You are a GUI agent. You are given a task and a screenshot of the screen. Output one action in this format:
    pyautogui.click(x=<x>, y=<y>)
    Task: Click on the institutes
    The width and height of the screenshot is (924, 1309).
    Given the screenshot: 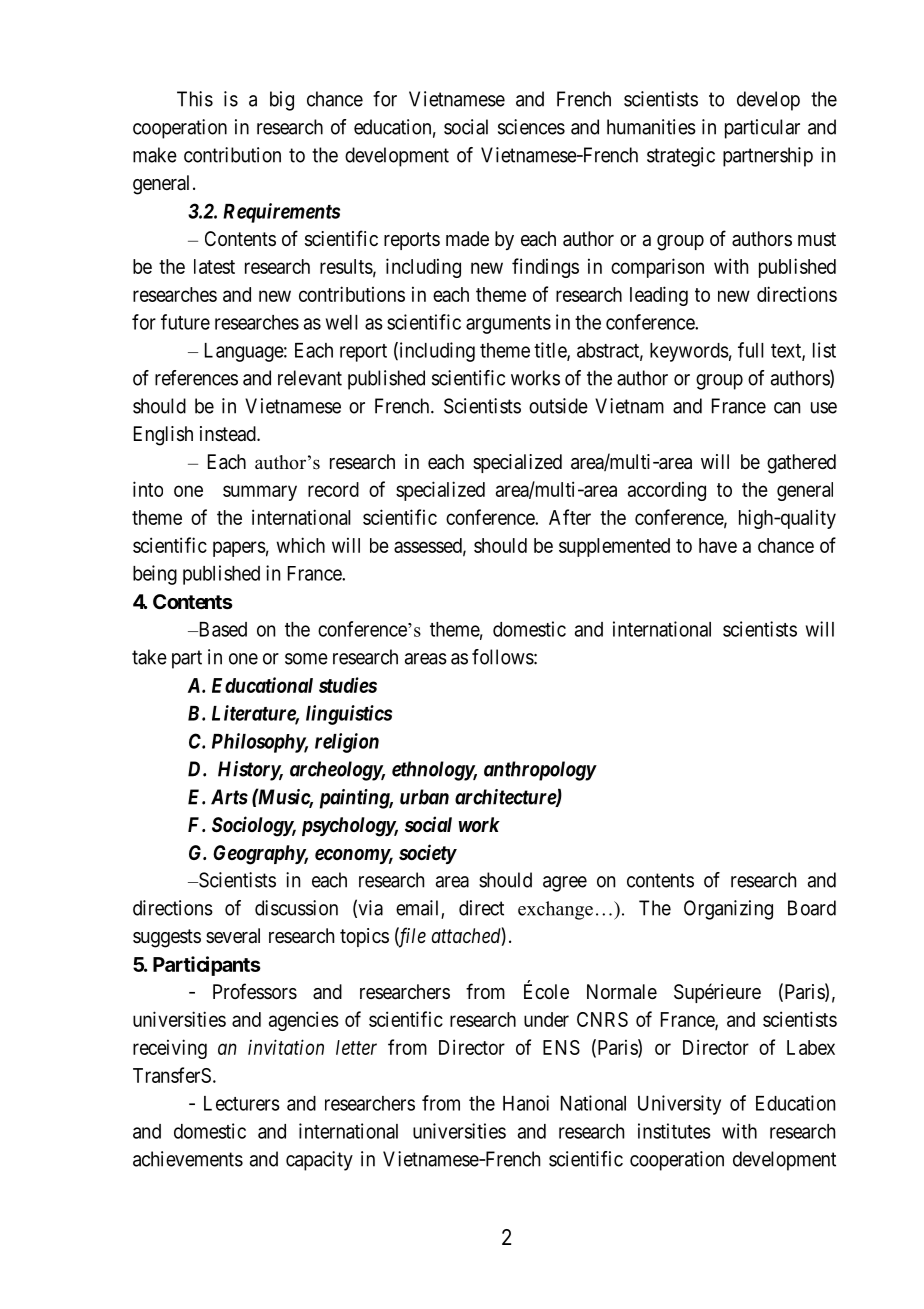 What is the action you would take?
    pyautogui.click(x=674, y=1131)
